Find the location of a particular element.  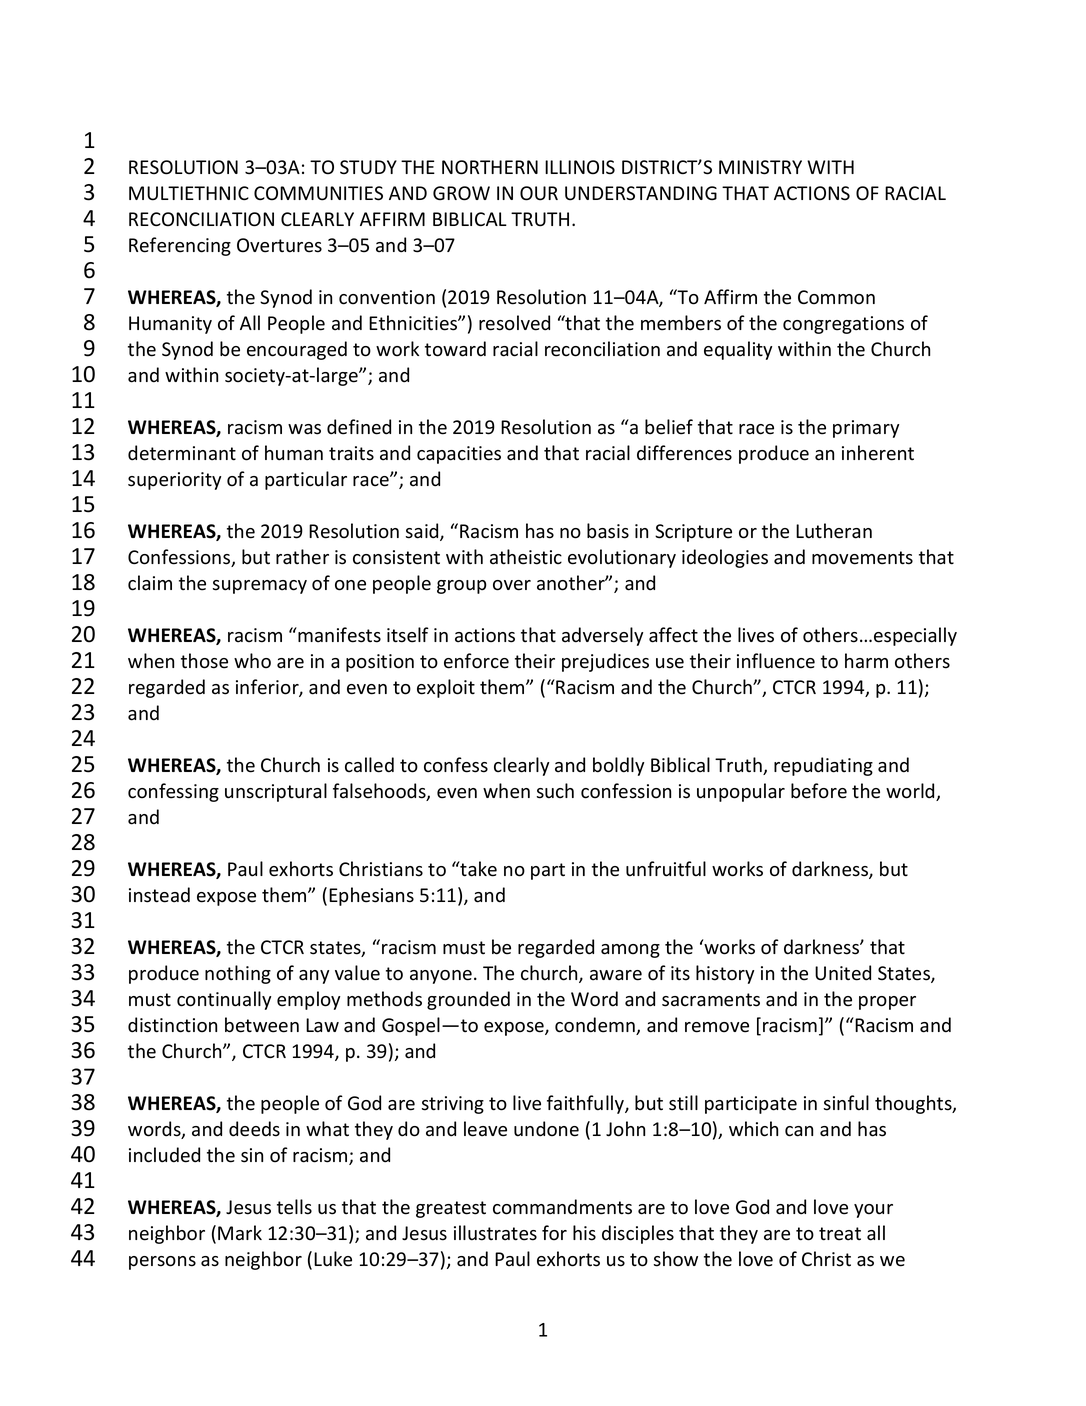

treat is located at coordinates (840, 1234).
